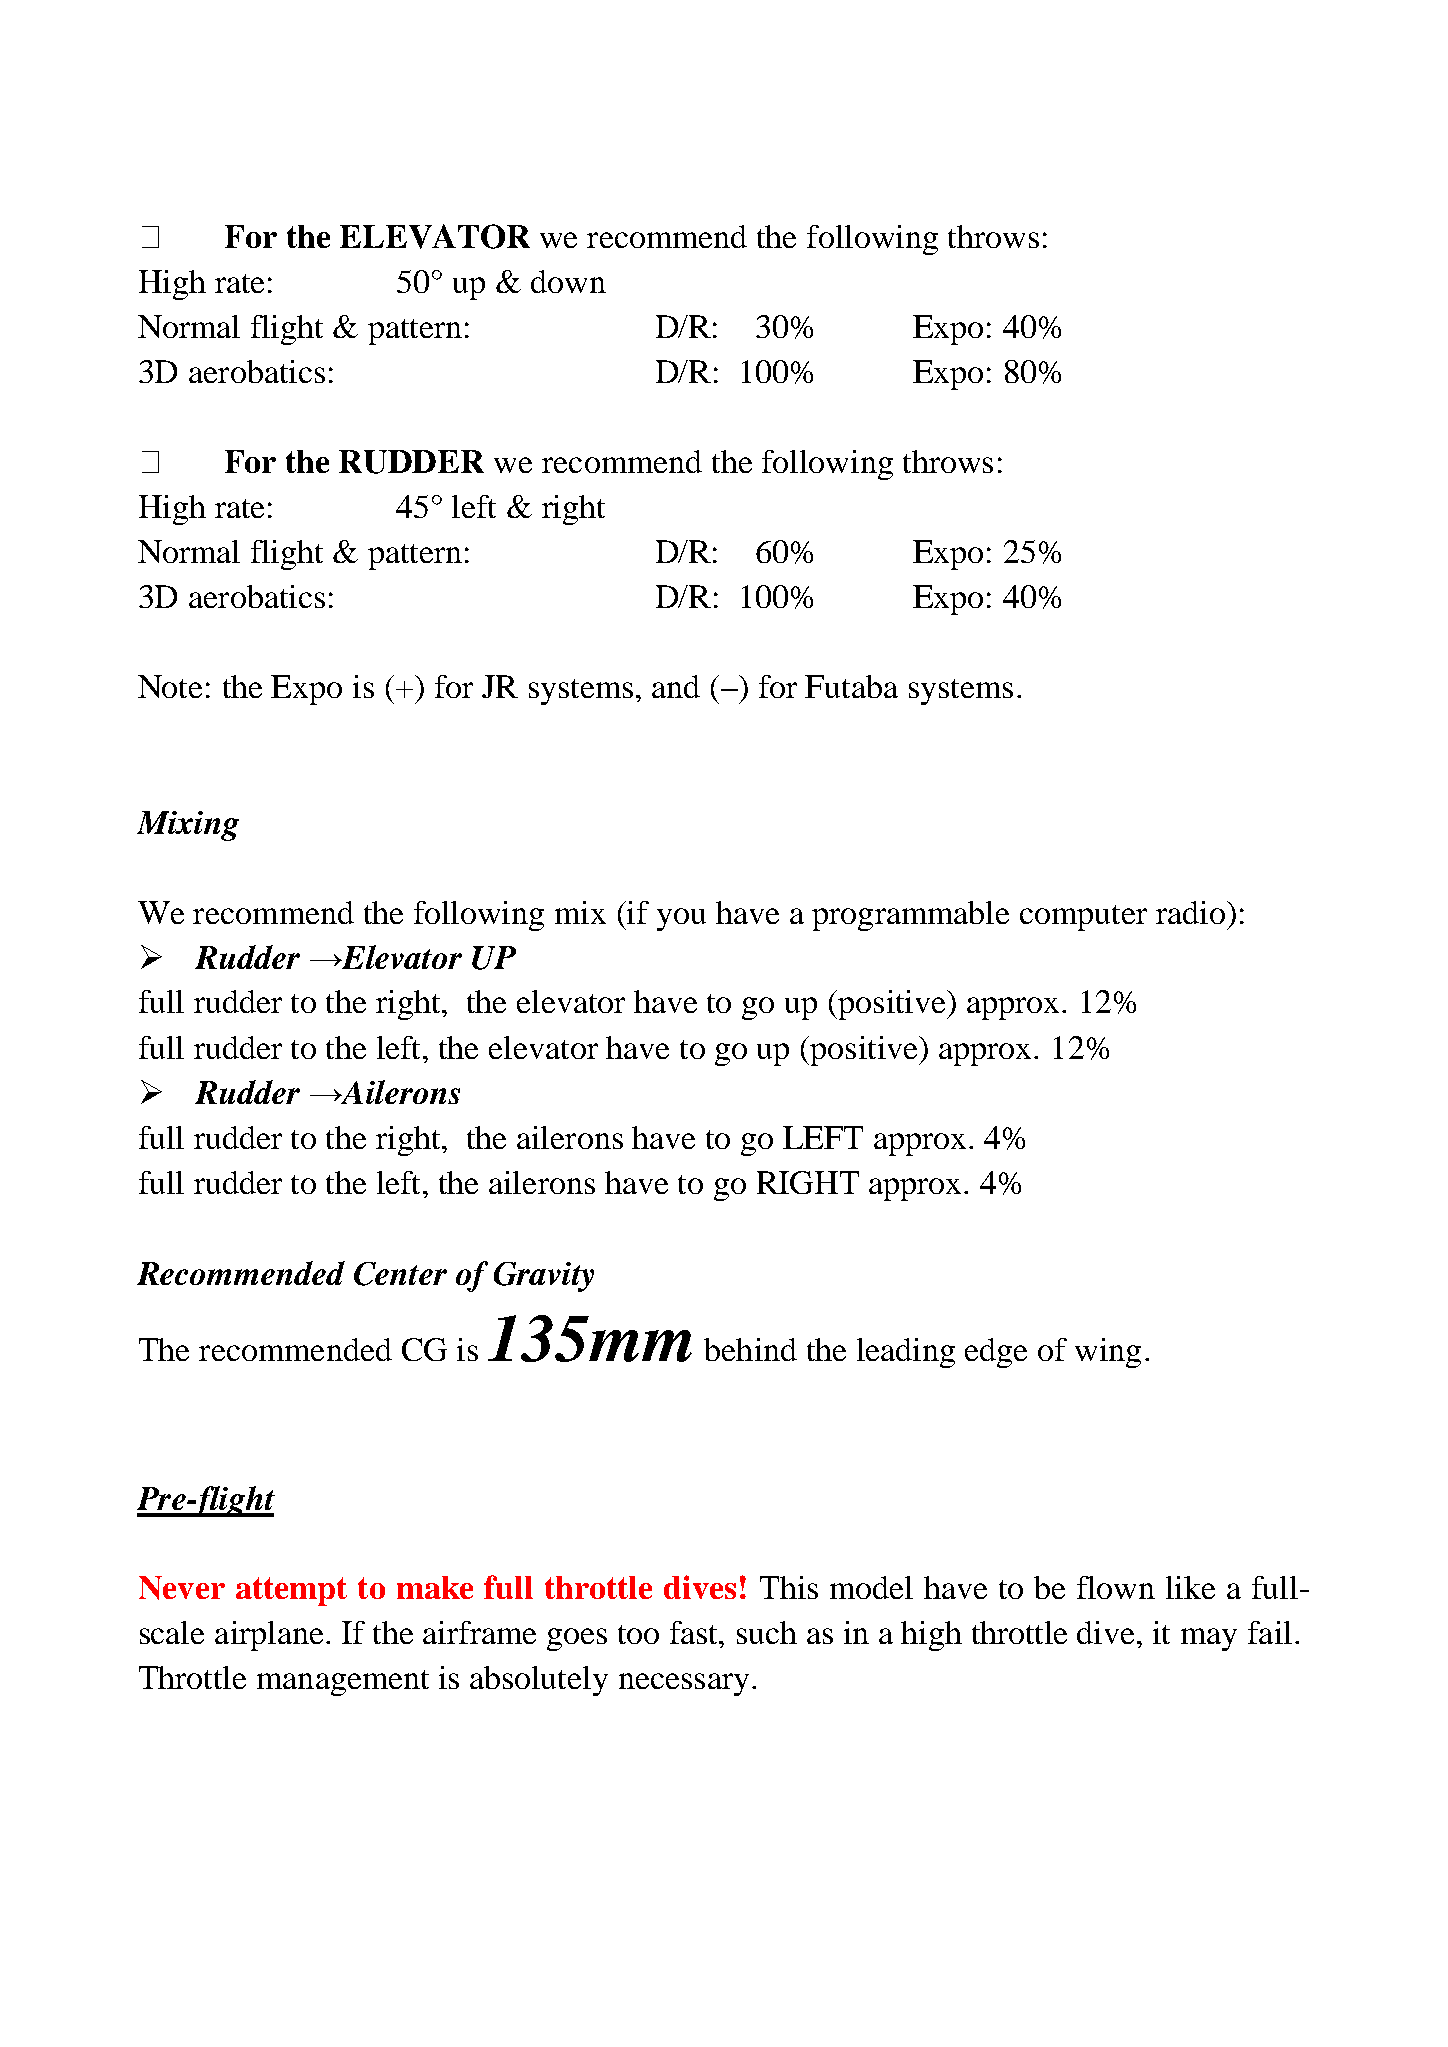  Describe the element at coordinates (676, 686) in the screenshot. I see `and` at that location.
